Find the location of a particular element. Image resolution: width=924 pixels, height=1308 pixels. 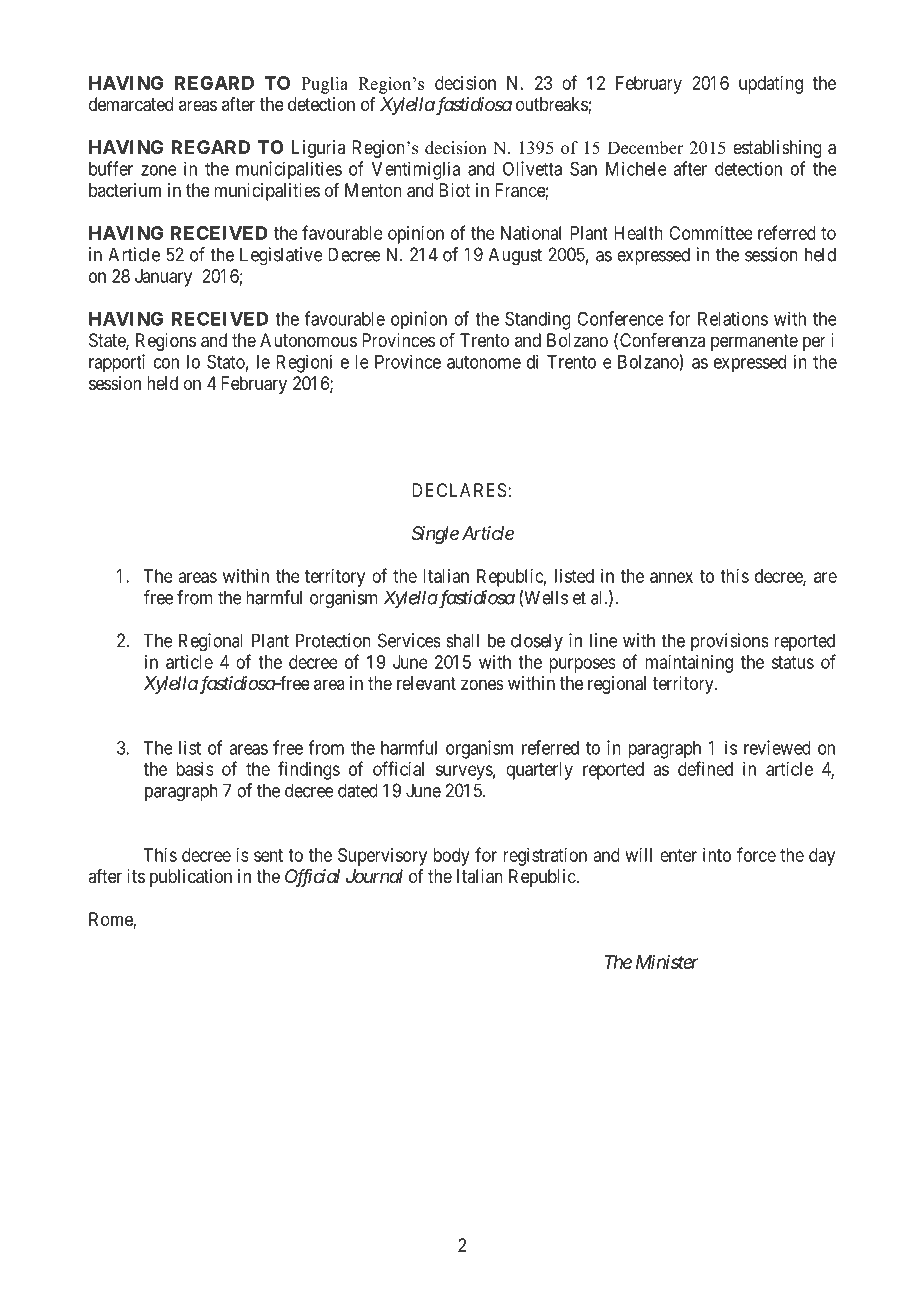

DECLARES is located at coordinates (459, 490).
